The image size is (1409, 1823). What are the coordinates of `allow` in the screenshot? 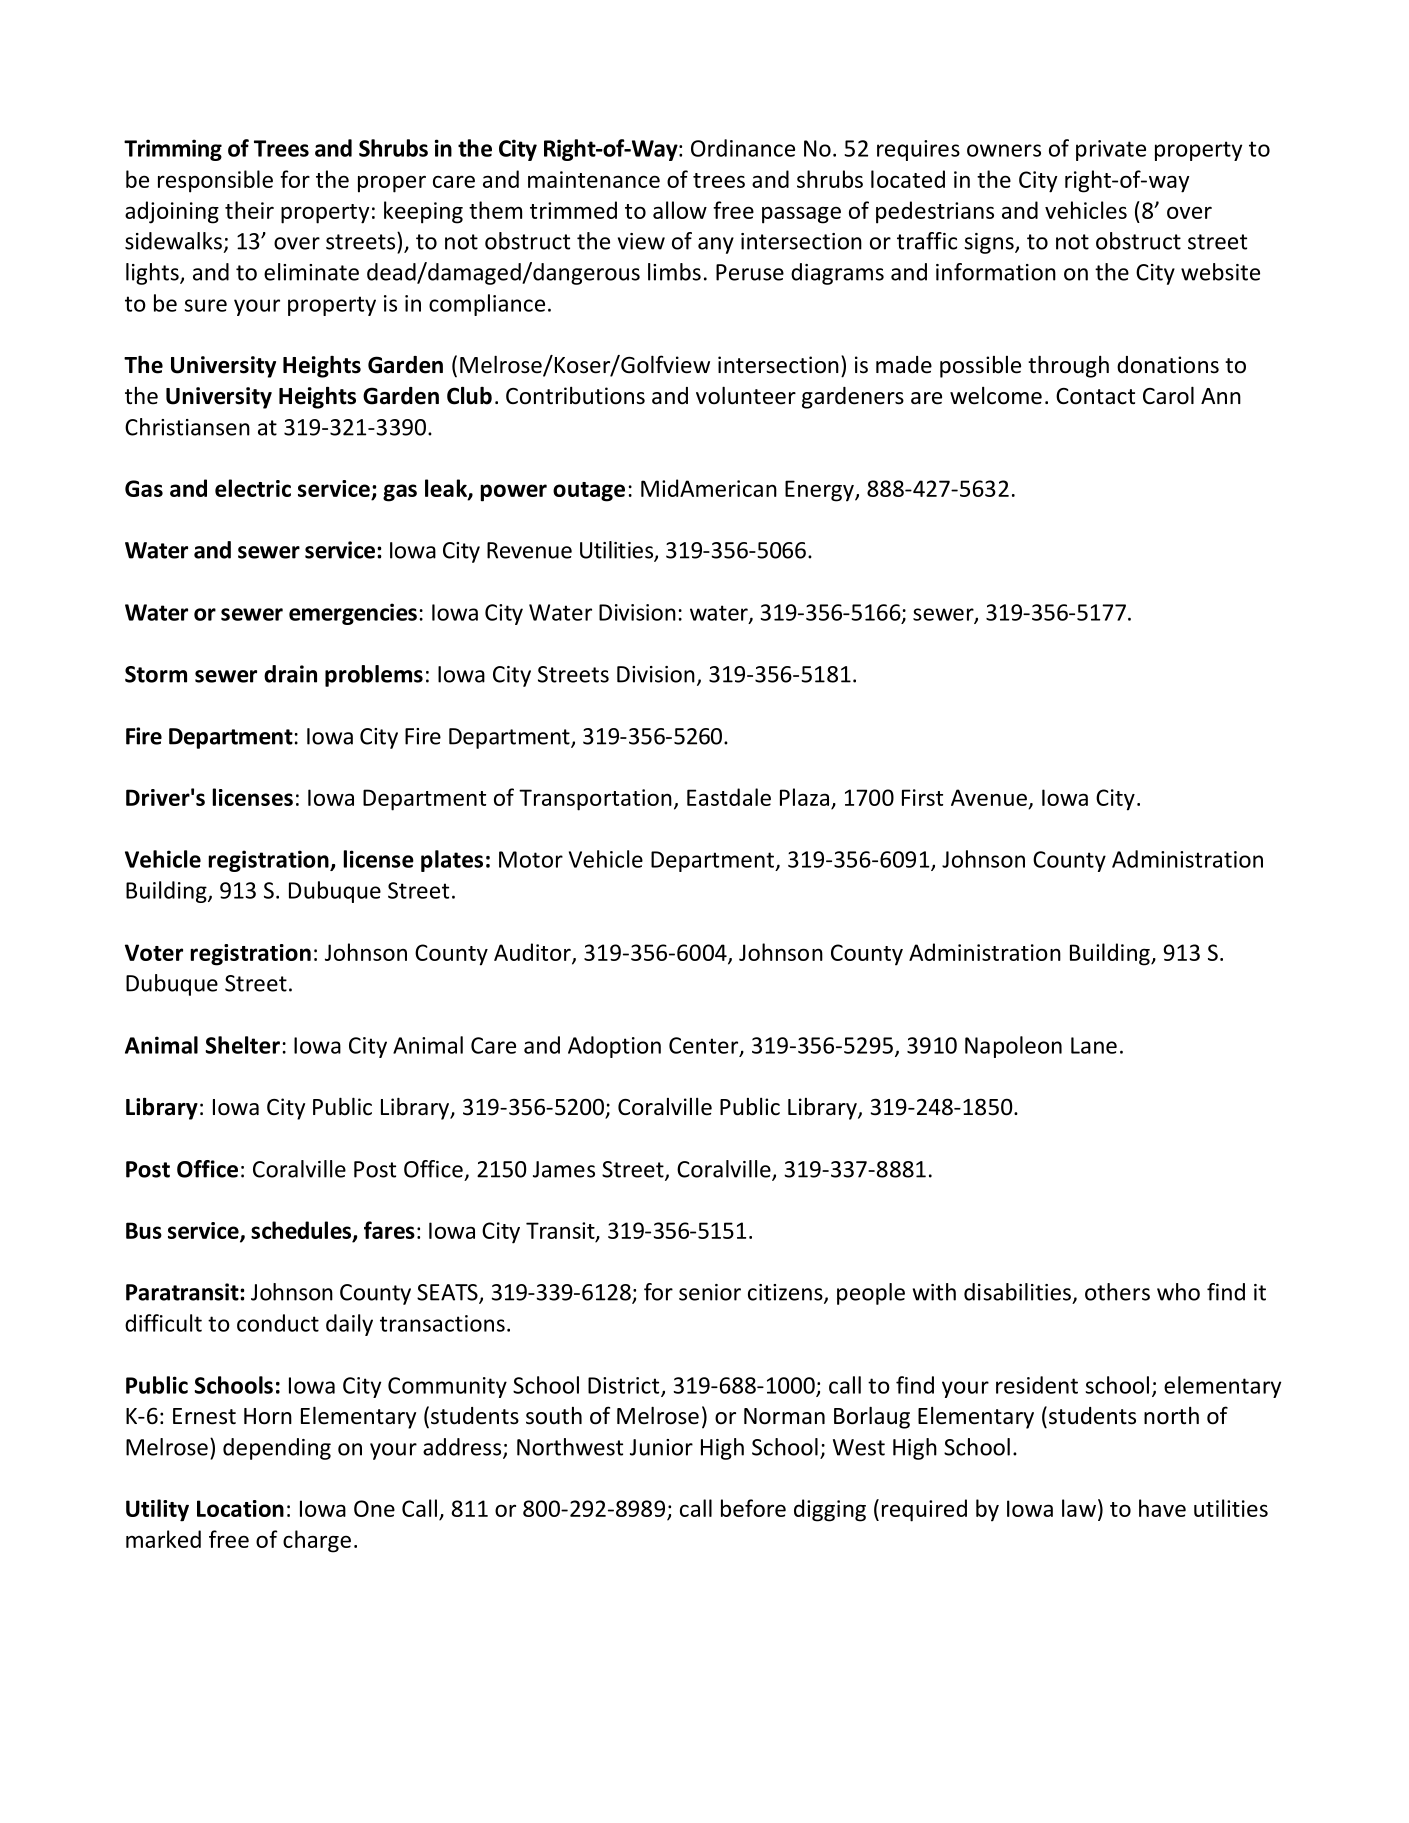 It's located at (680, 210).
